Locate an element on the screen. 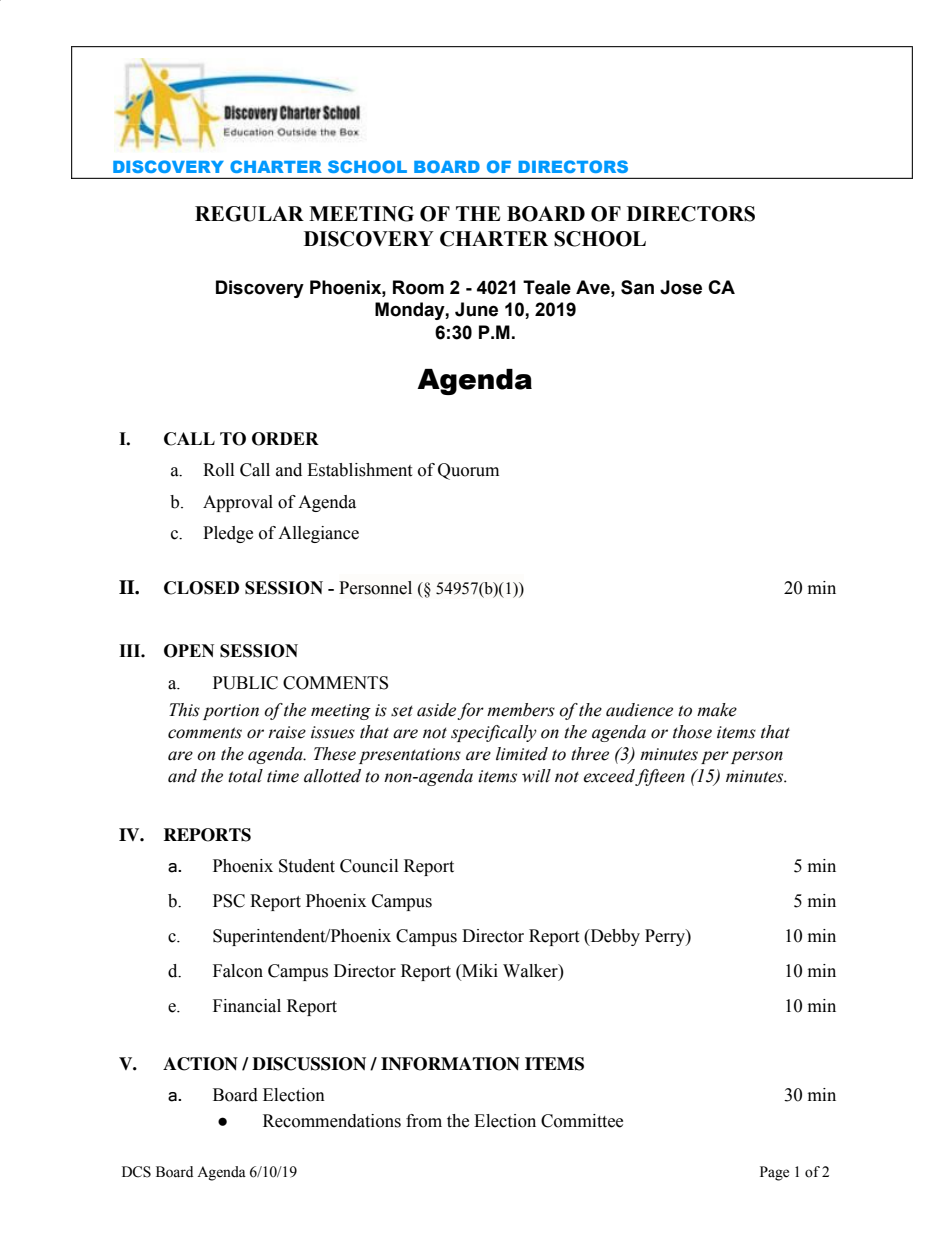  Jose is located at coordinates (681, 287).
